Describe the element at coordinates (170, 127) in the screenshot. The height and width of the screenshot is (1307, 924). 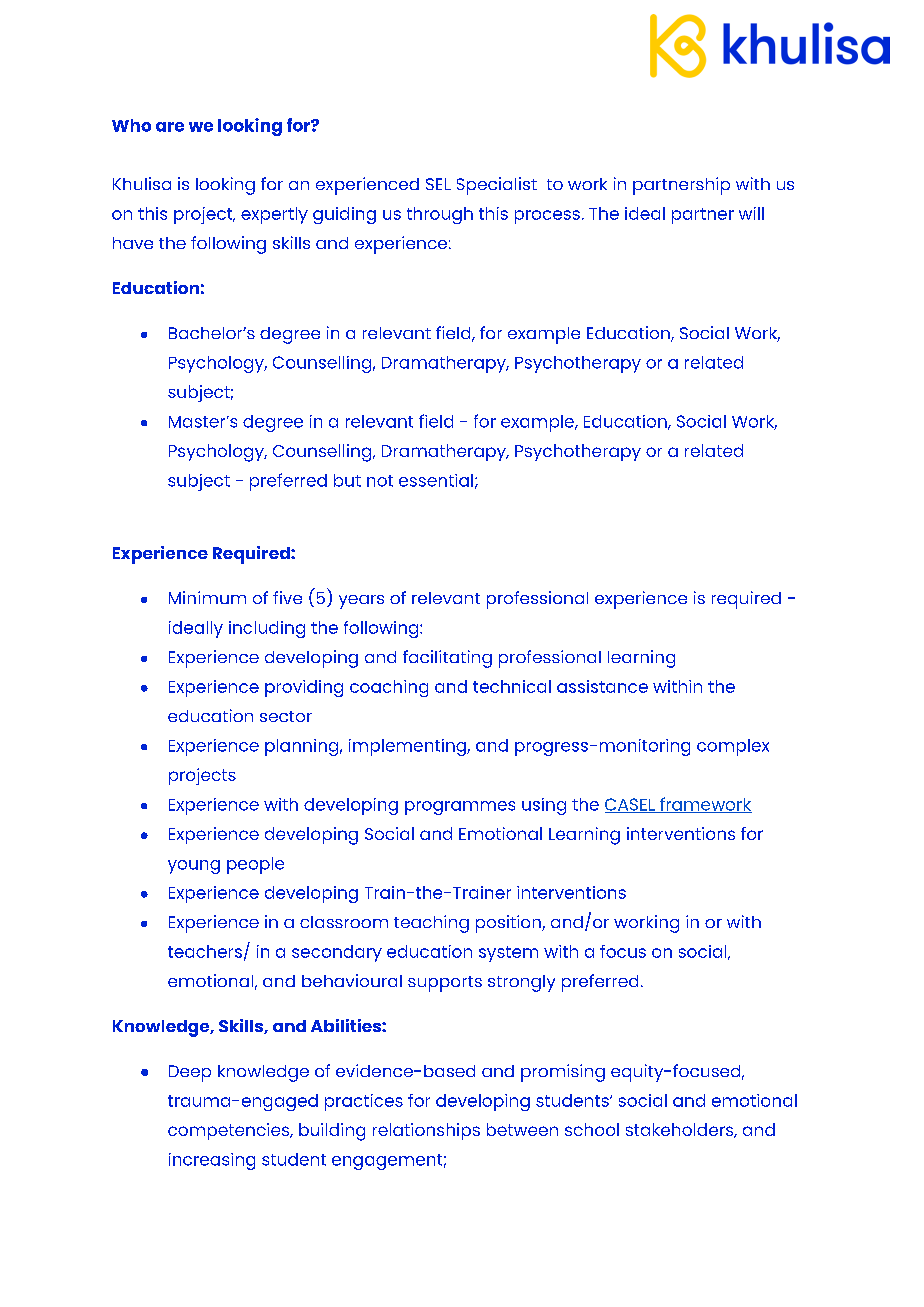
I see `are` at that location.
